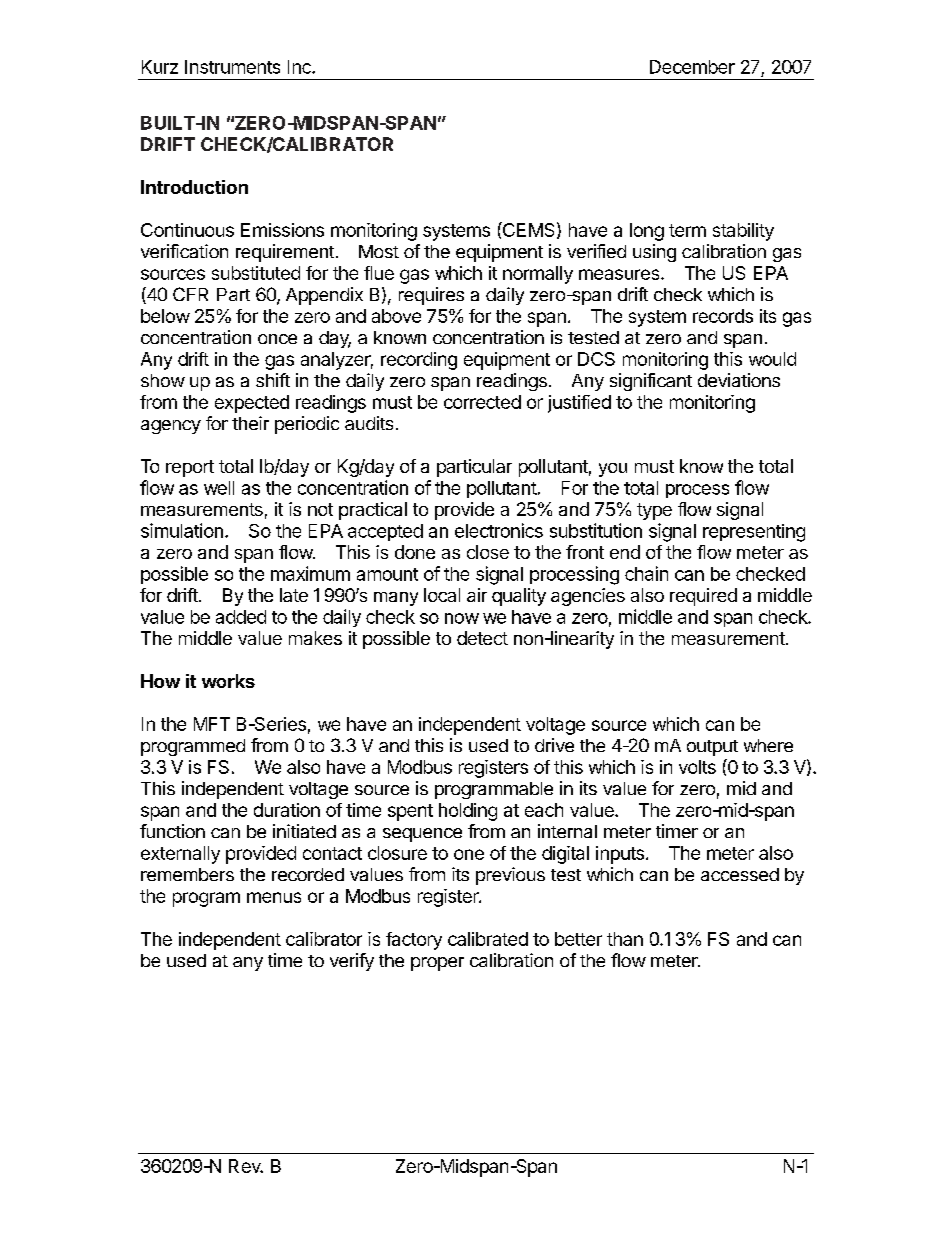 The height and width of the screenshot is (1233, 952). I want to click on December, so click(692, 67).
